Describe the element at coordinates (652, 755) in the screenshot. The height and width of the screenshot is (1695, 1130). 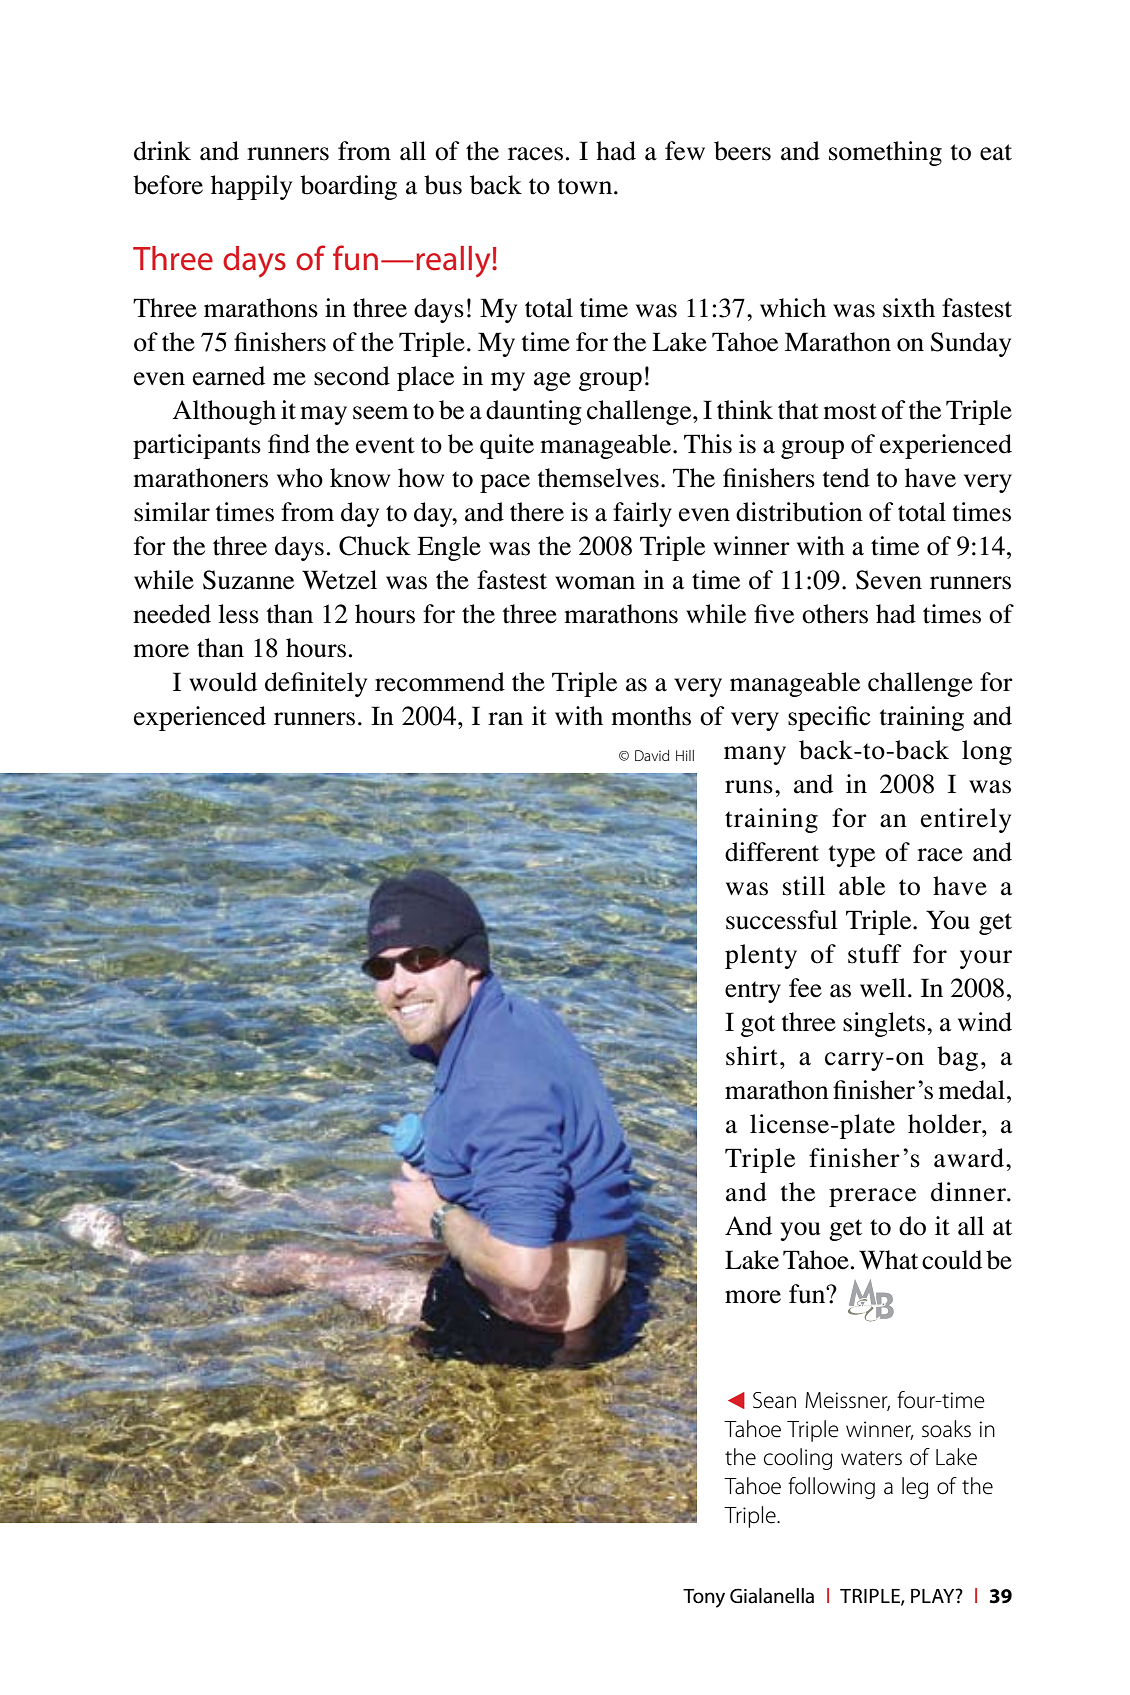
I see `David` at that location.
